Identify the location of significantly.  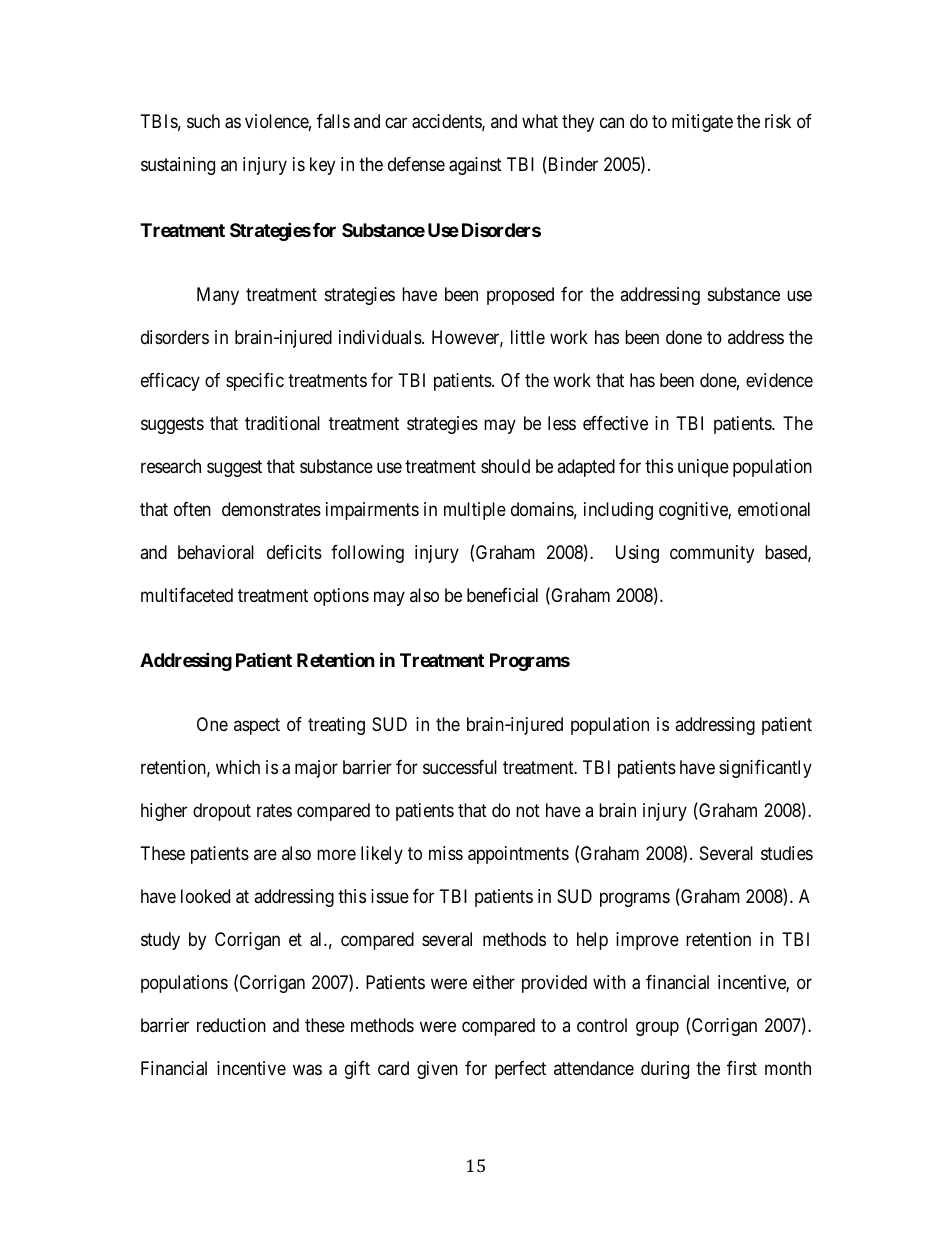
(765, 769).
